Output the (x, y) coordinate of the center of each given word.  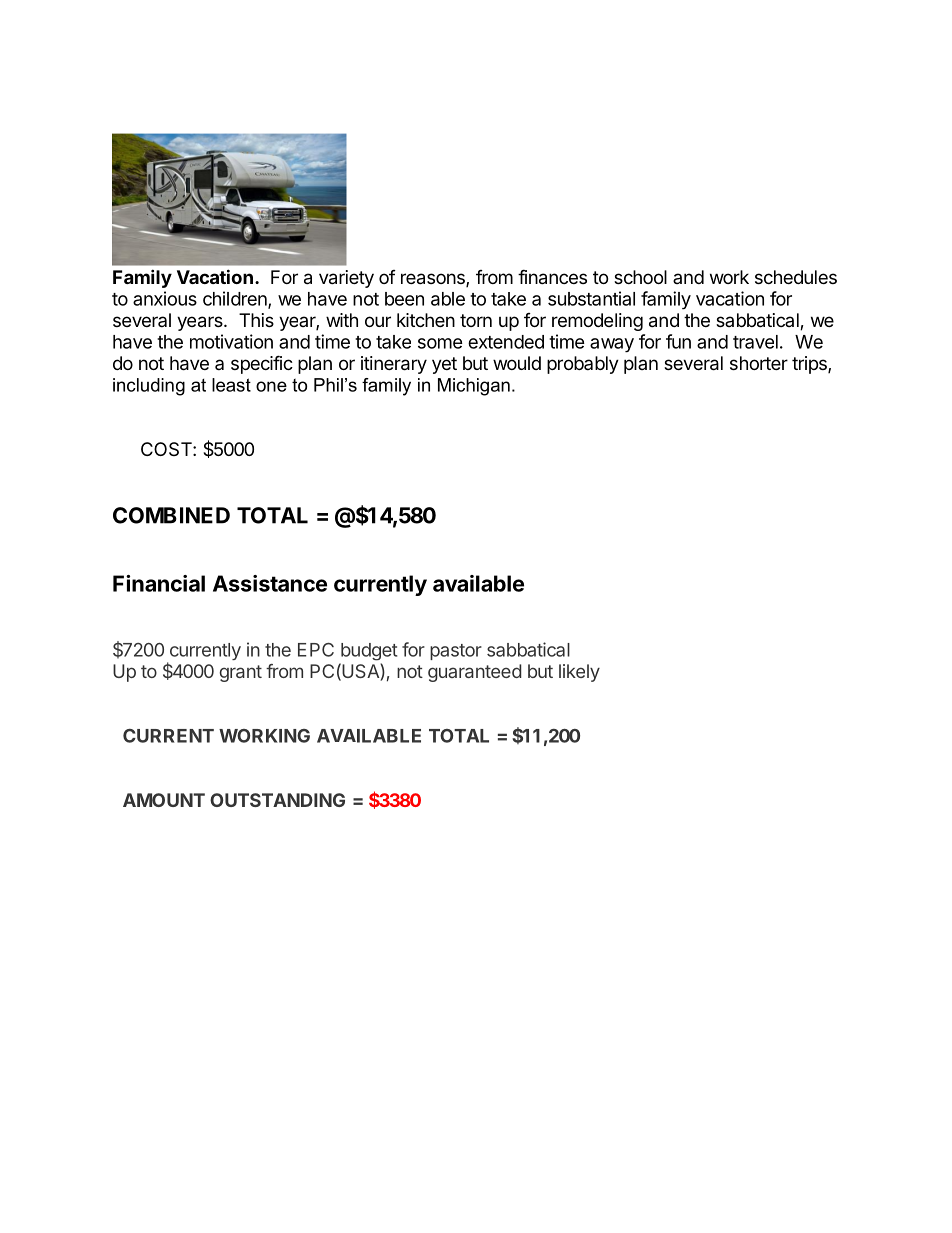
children (236, 299)
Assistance (270, 583)
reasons (434, 280)
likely (579, 673)
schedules (796, 277)
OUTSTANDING (277, 800)
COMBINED (171, 515)
